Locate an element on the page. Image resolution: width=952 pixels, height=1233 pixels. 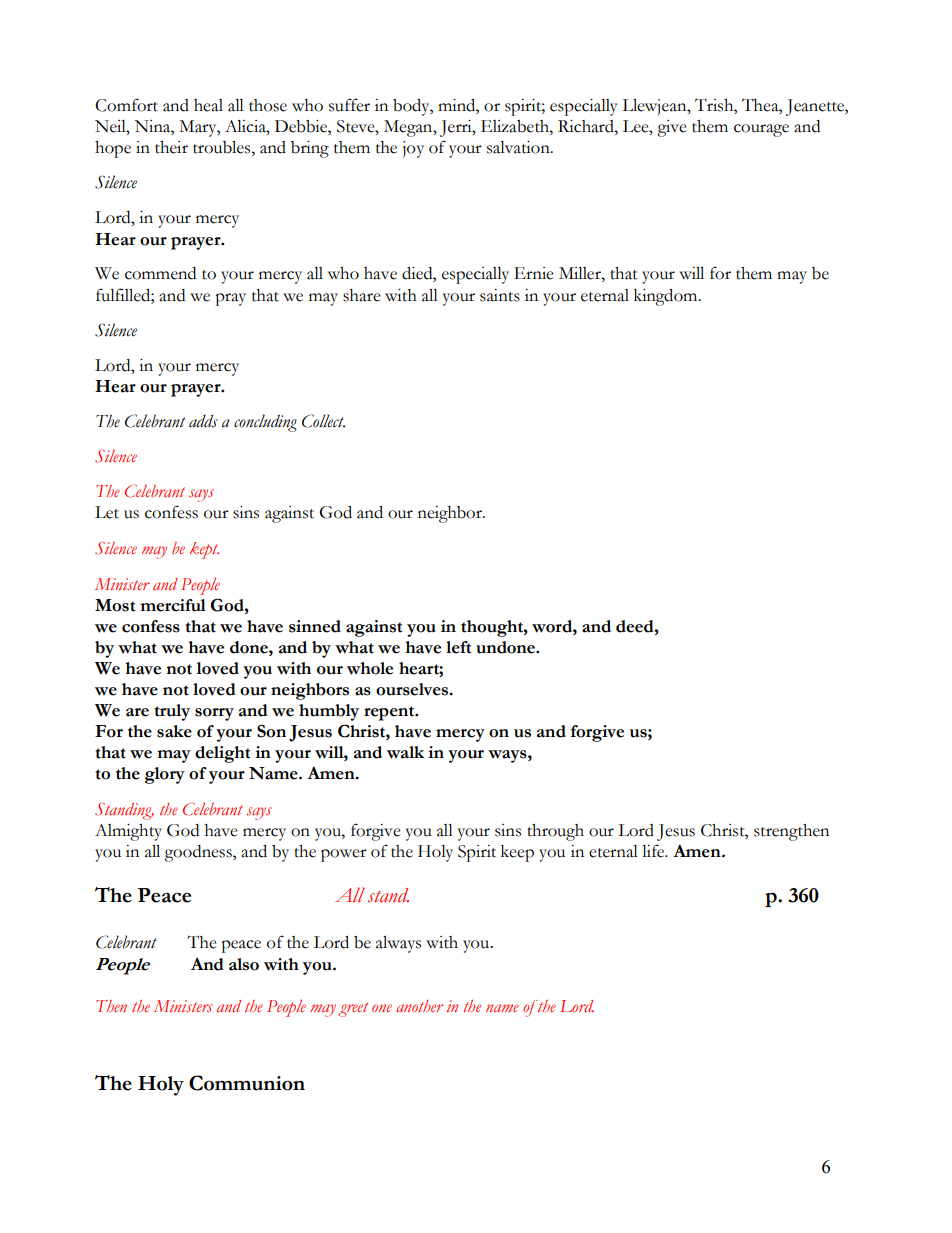
walk is located at coordinates (405, 752).
